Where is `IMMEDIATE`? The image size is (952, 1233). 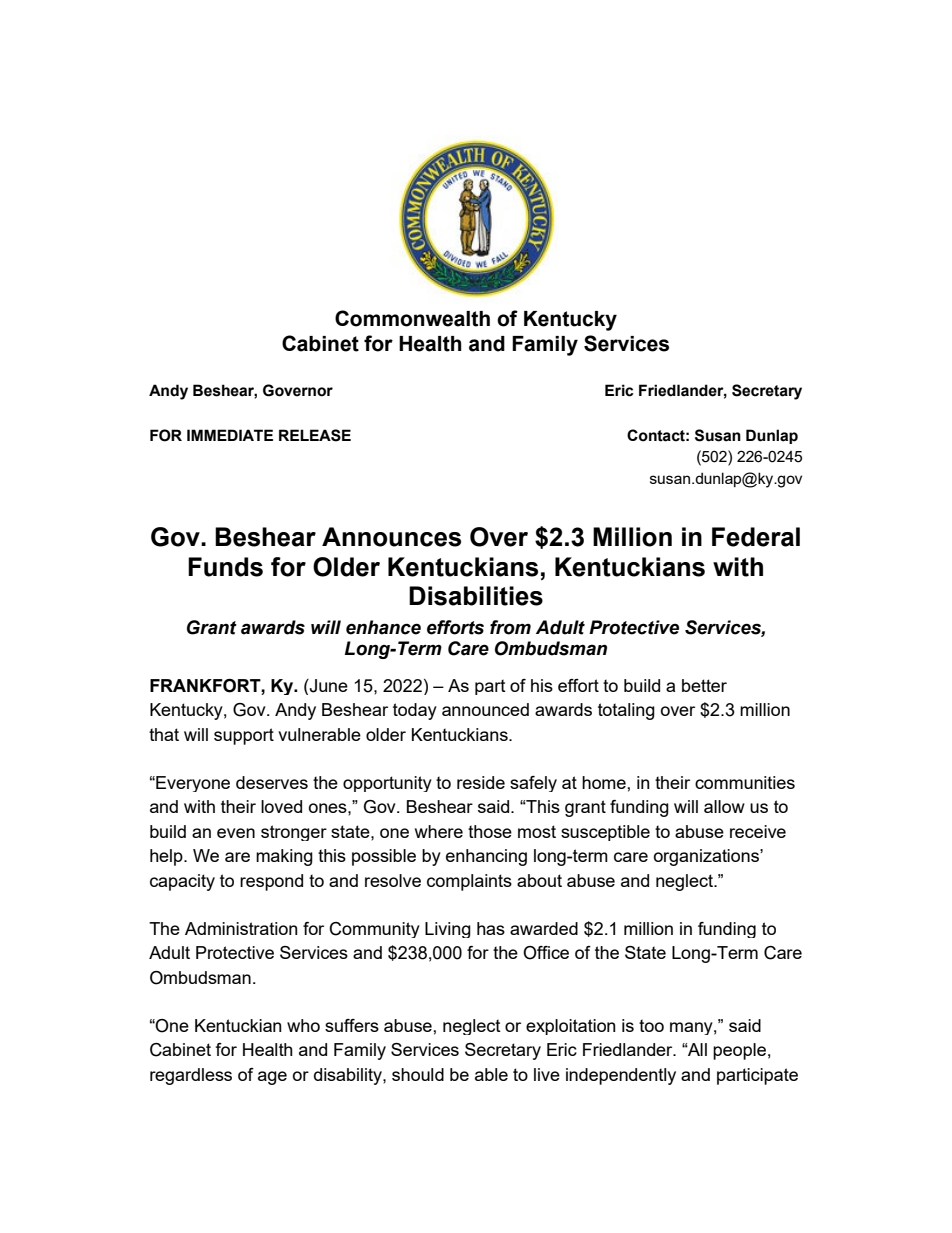 IMMEDIATE is located at coordinates (230, 435).
